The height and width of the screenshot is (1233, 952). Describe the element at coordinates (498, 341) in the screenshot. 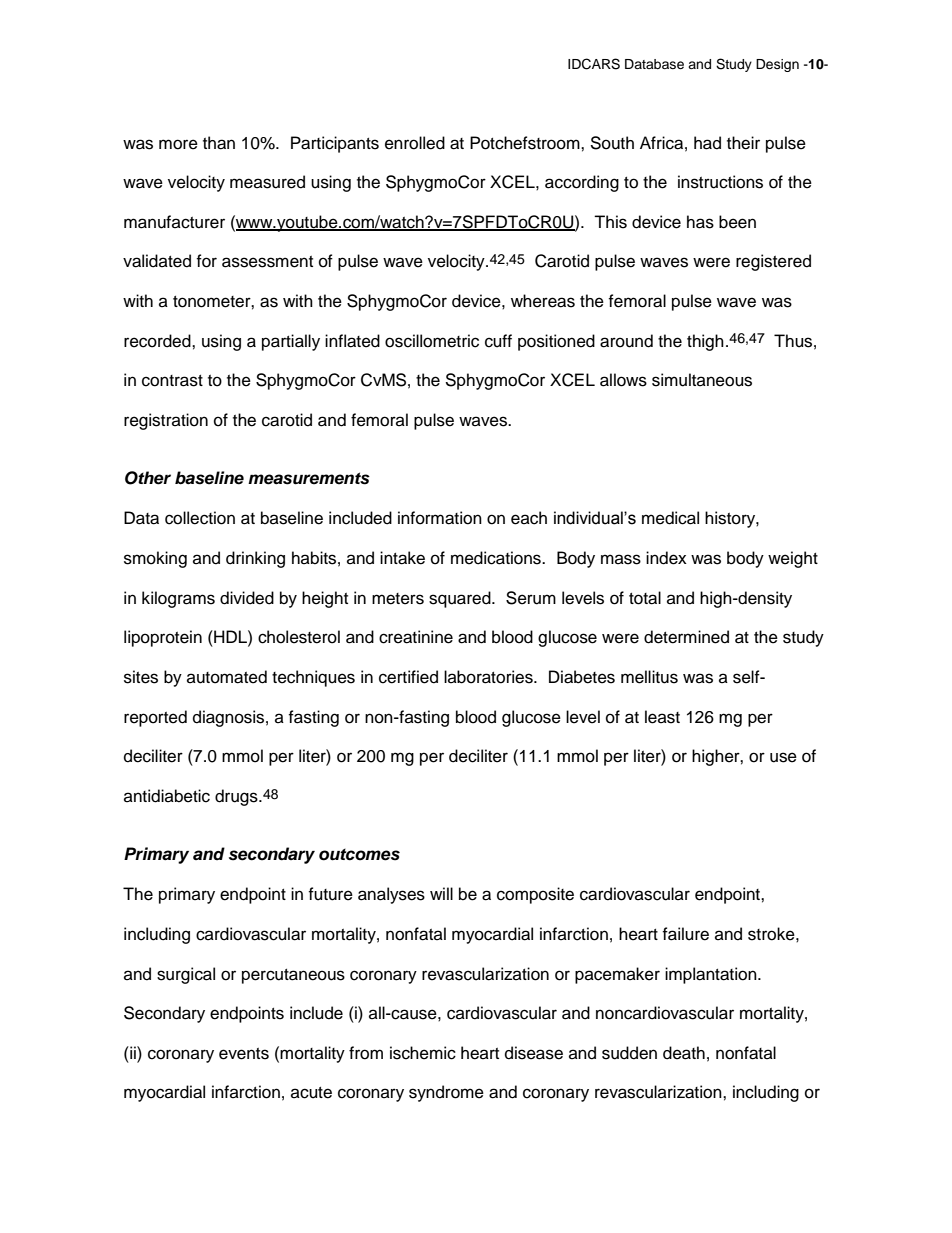

I see `cuff` at that location.
